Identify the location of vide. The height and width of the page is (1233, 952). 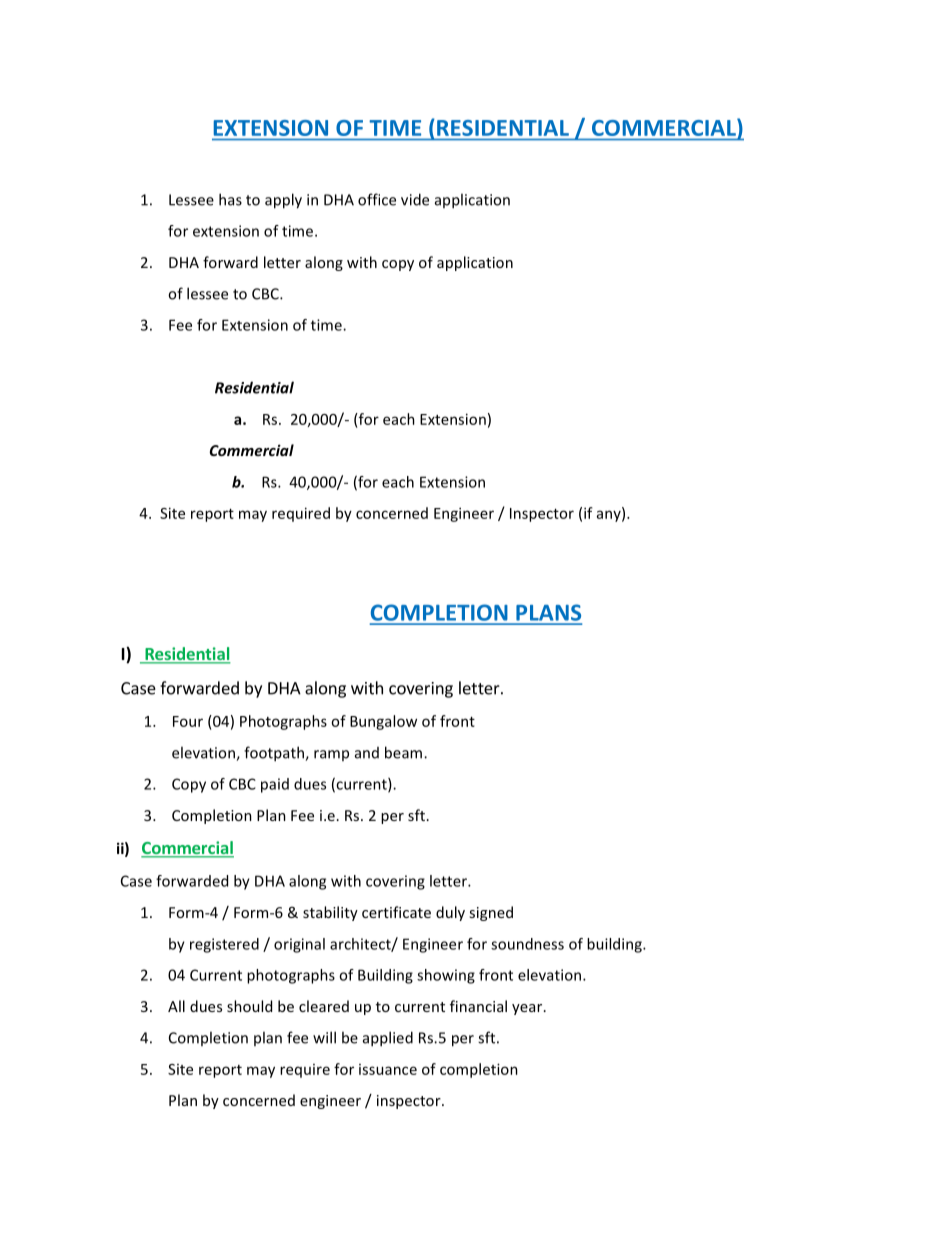
(415, 199).
